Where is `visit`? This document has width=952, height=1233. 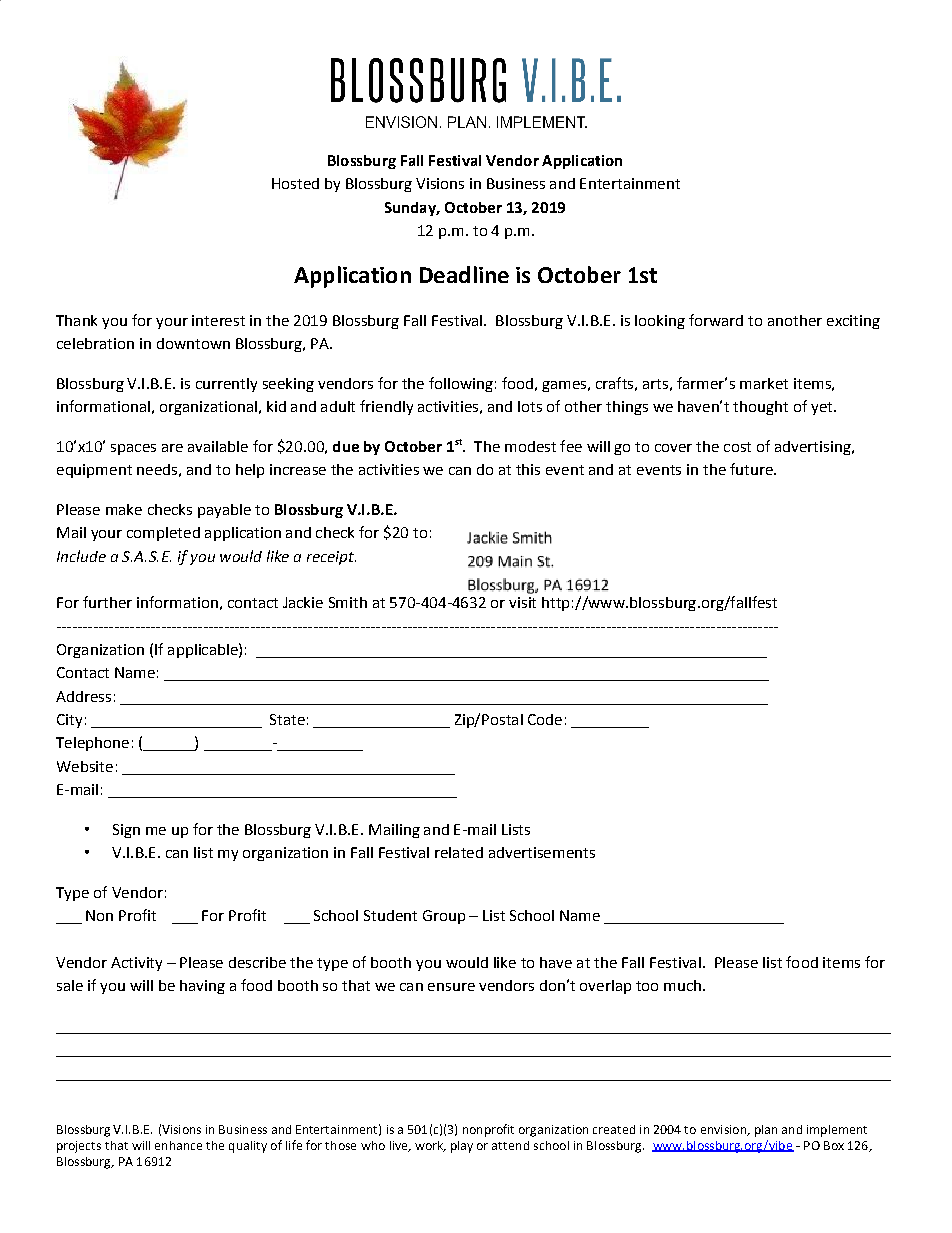 visit is located at coordinates (522, 602).
